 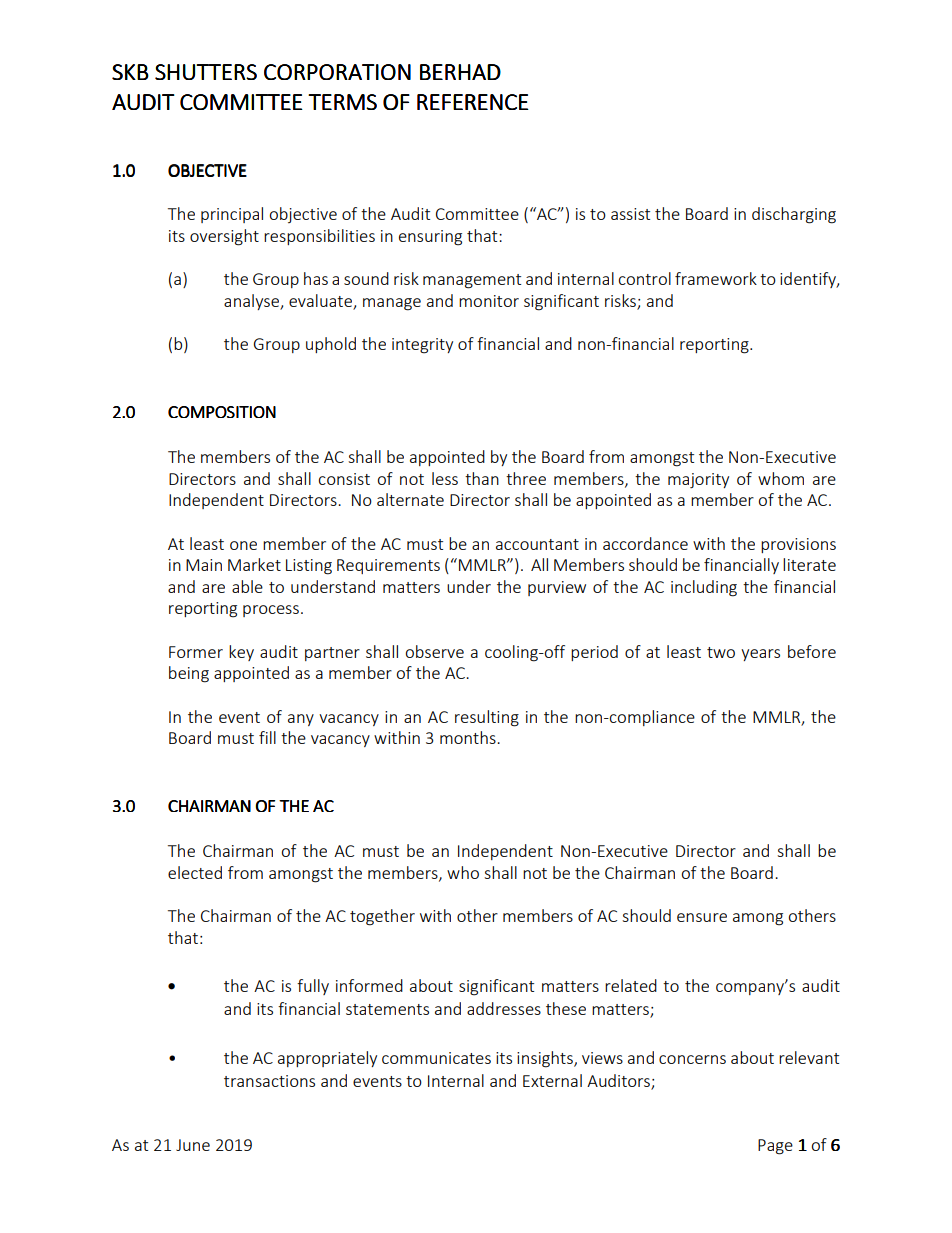 I want to click on External, so click(x=552, y=1080).
